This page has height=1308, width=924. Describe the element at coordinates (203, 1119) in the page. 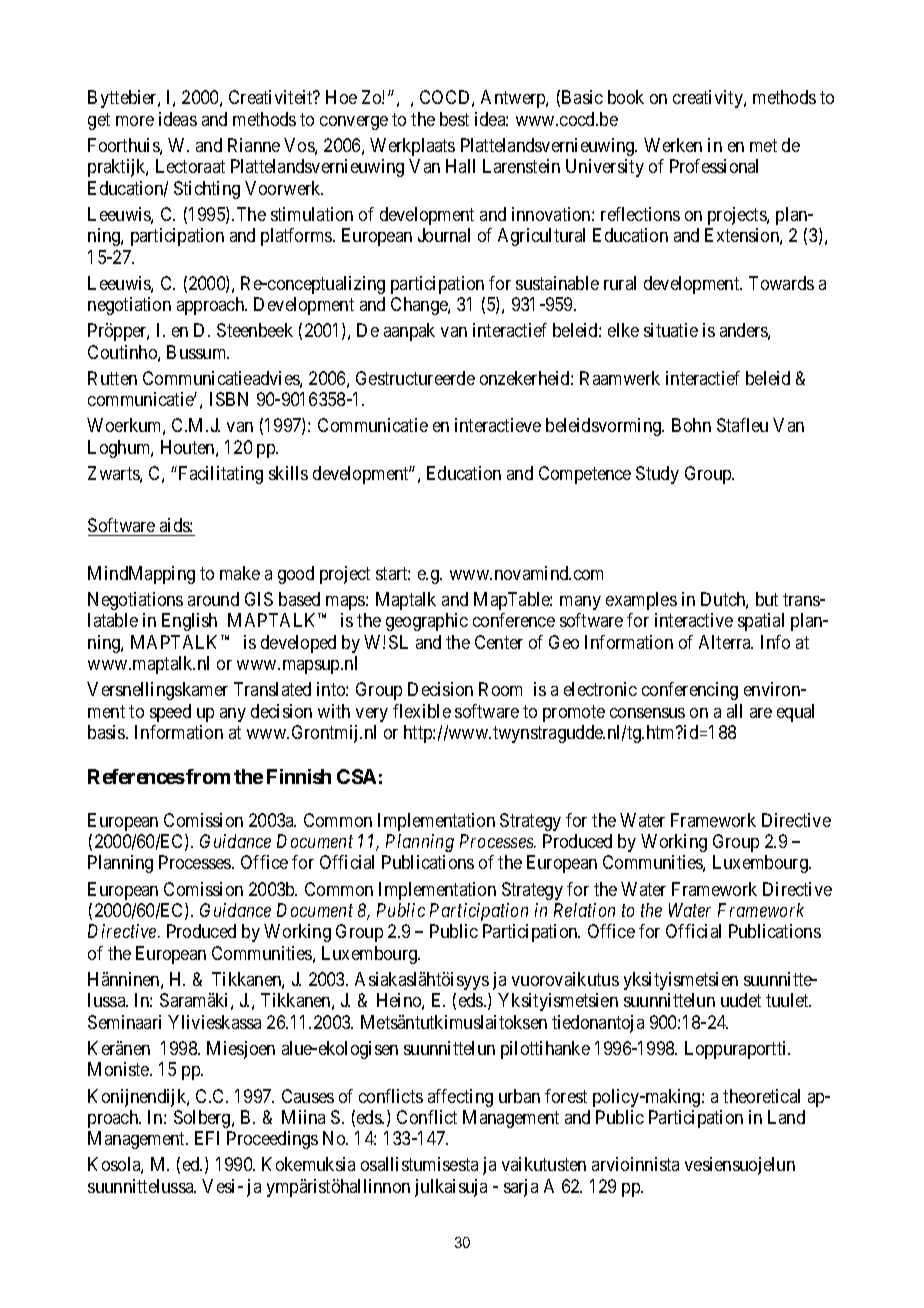

I see `Solberg` at that location.
